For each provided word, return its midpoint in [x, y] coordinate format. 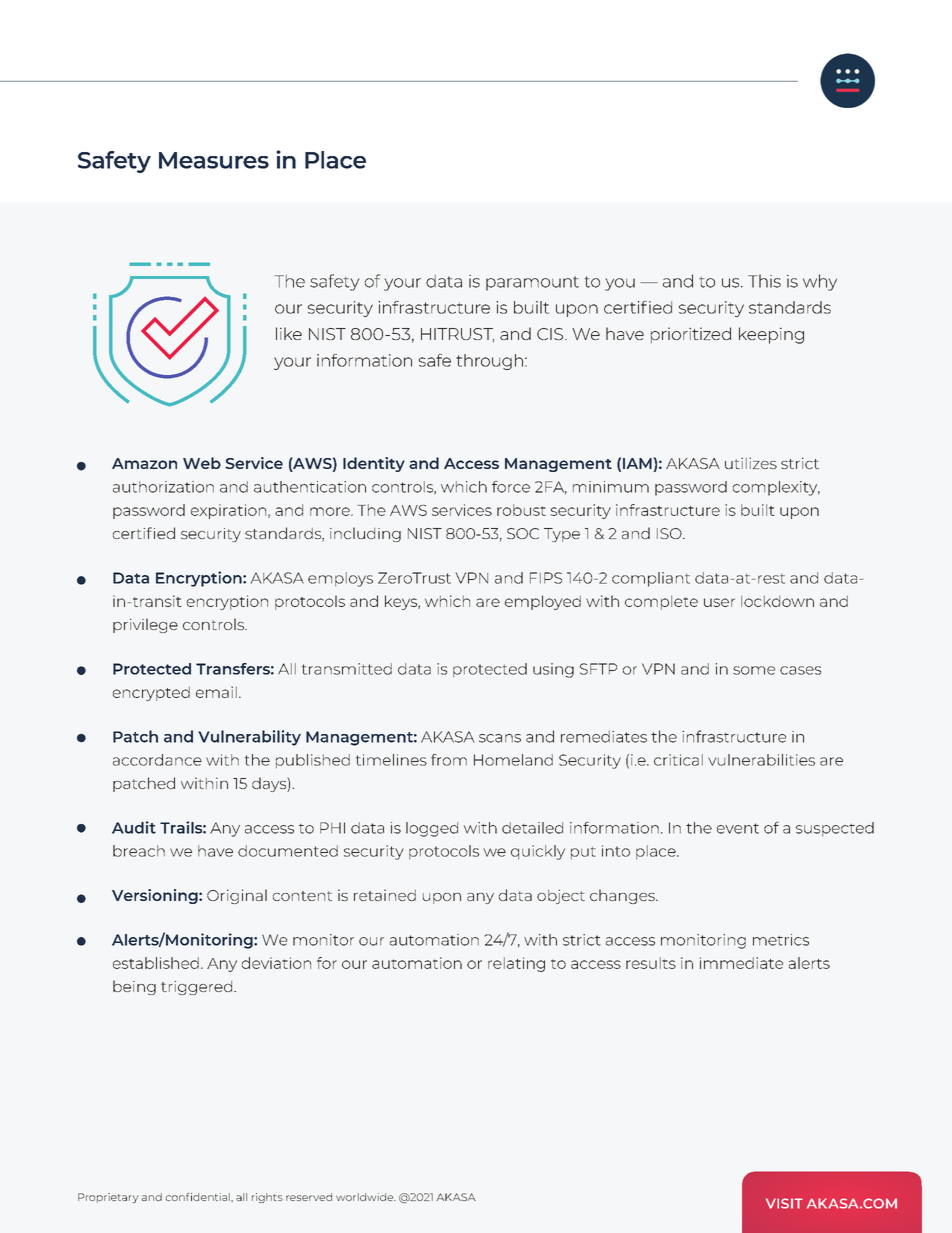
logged [432, 829]
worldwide [366, 1197]
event [738, 828]
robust [521, 510]
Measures [214, 160]
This [764, 281]
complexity [776, 488]
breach [139, 851]
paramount [532, 283]
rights [267, 1198]
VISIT [784, 1203]
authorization [163, 487]
